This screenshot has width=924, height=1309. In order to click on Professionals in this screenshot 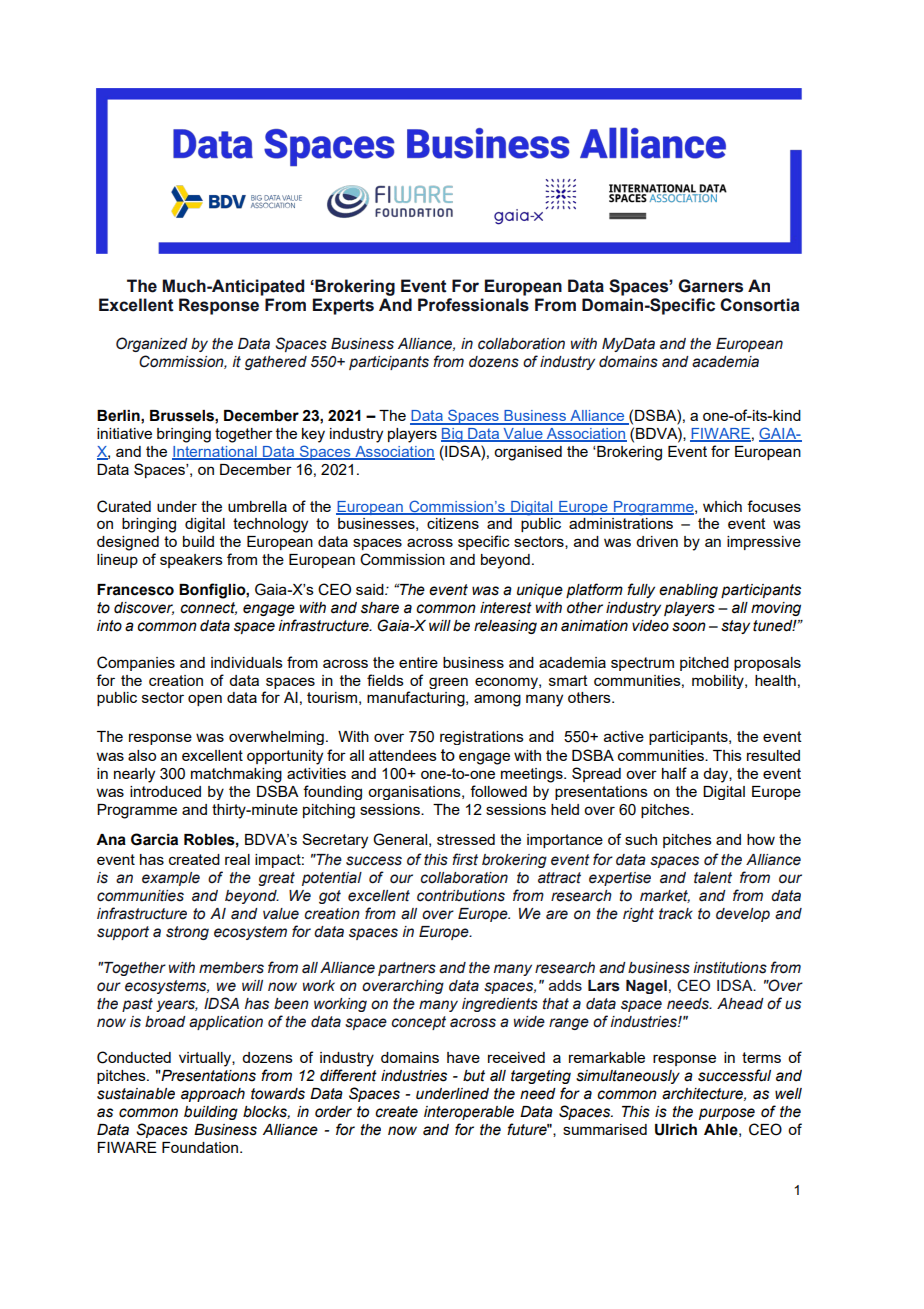, I will do `click(473, 305)`.
